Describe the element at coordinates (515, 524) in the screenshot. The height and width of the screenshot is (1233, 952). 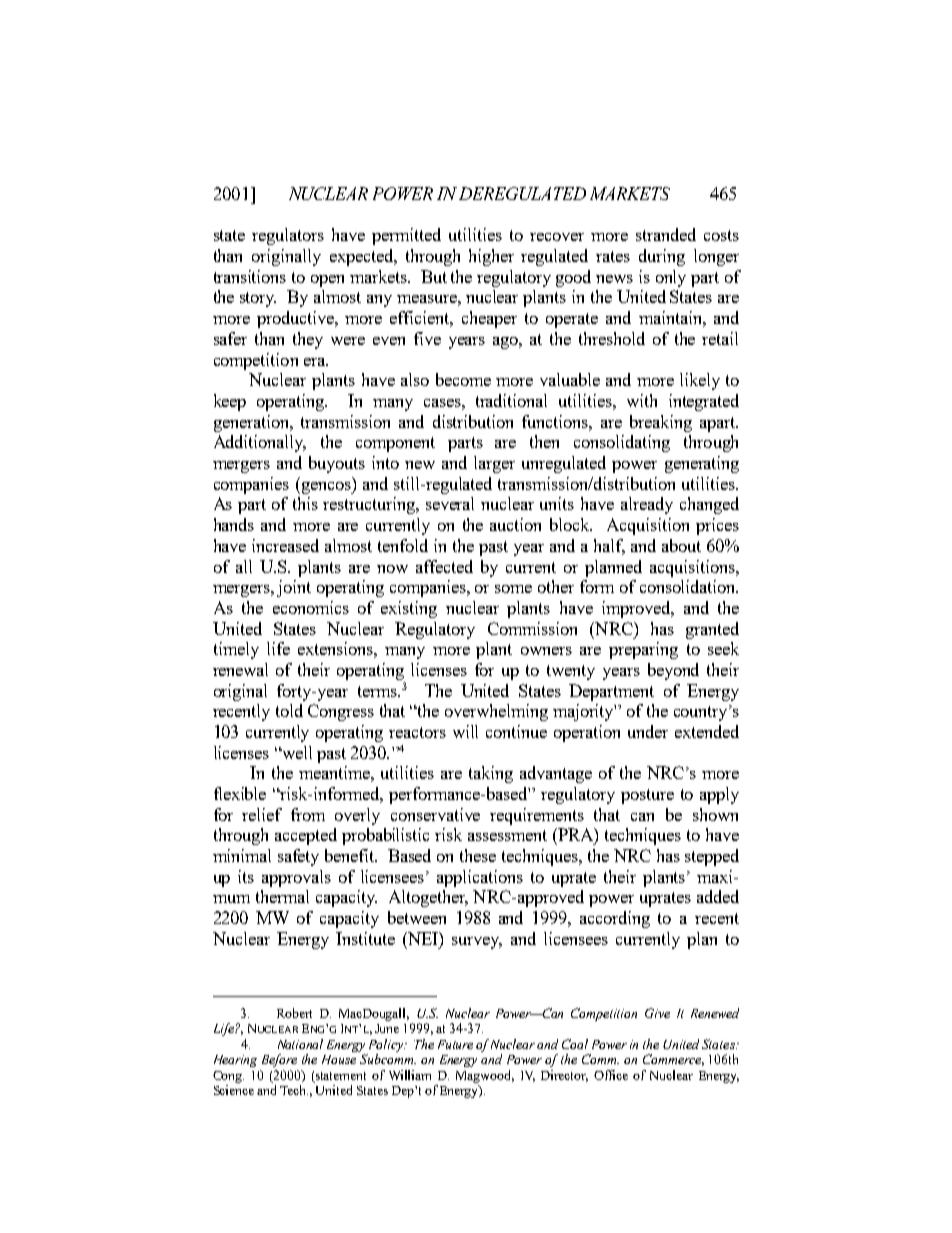
I see `auction` at that location.
